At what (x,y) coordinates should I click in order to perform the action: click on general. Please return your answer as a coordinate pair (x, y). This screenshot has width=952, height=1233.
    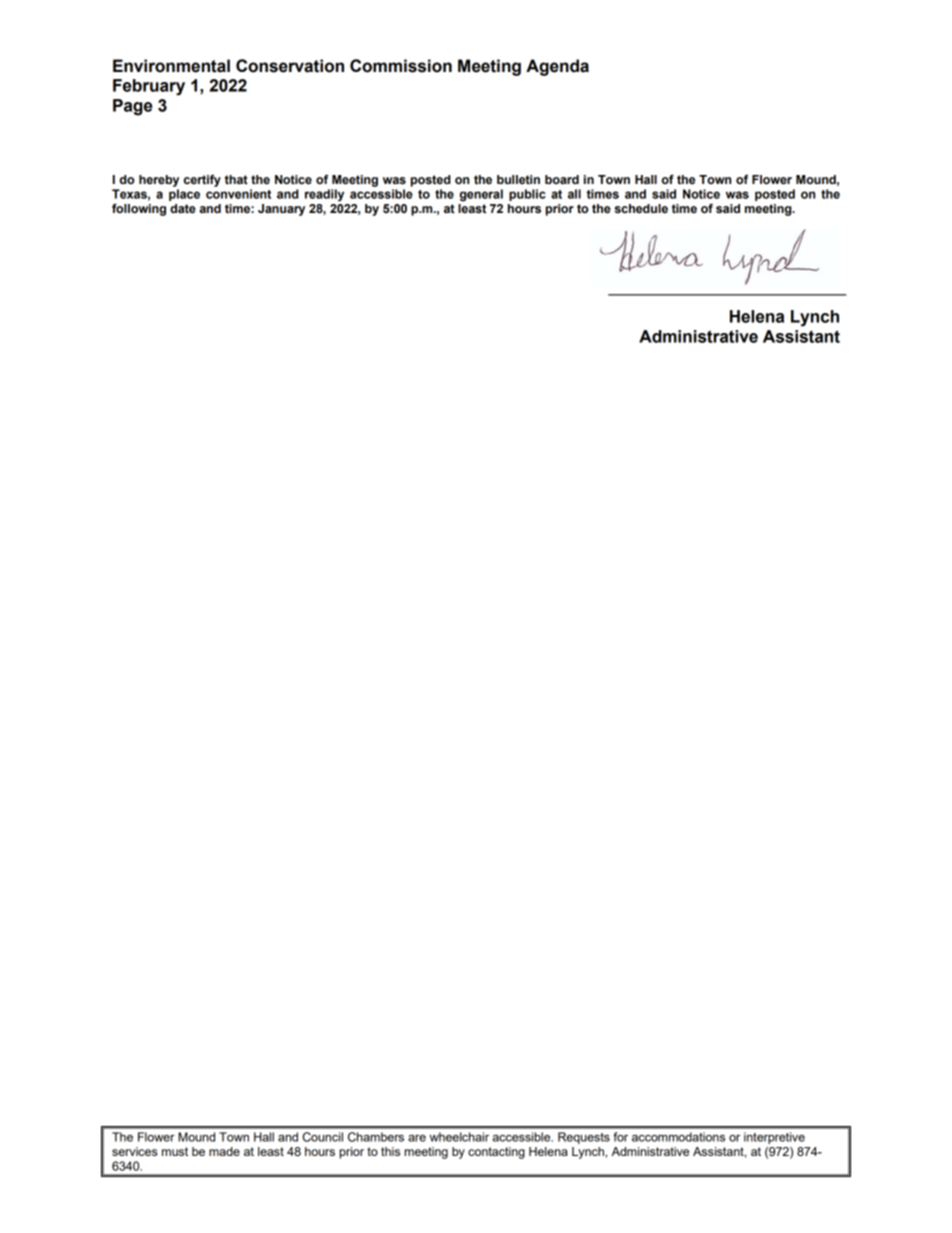
    Looking at the image, I should click on (481, 195).
